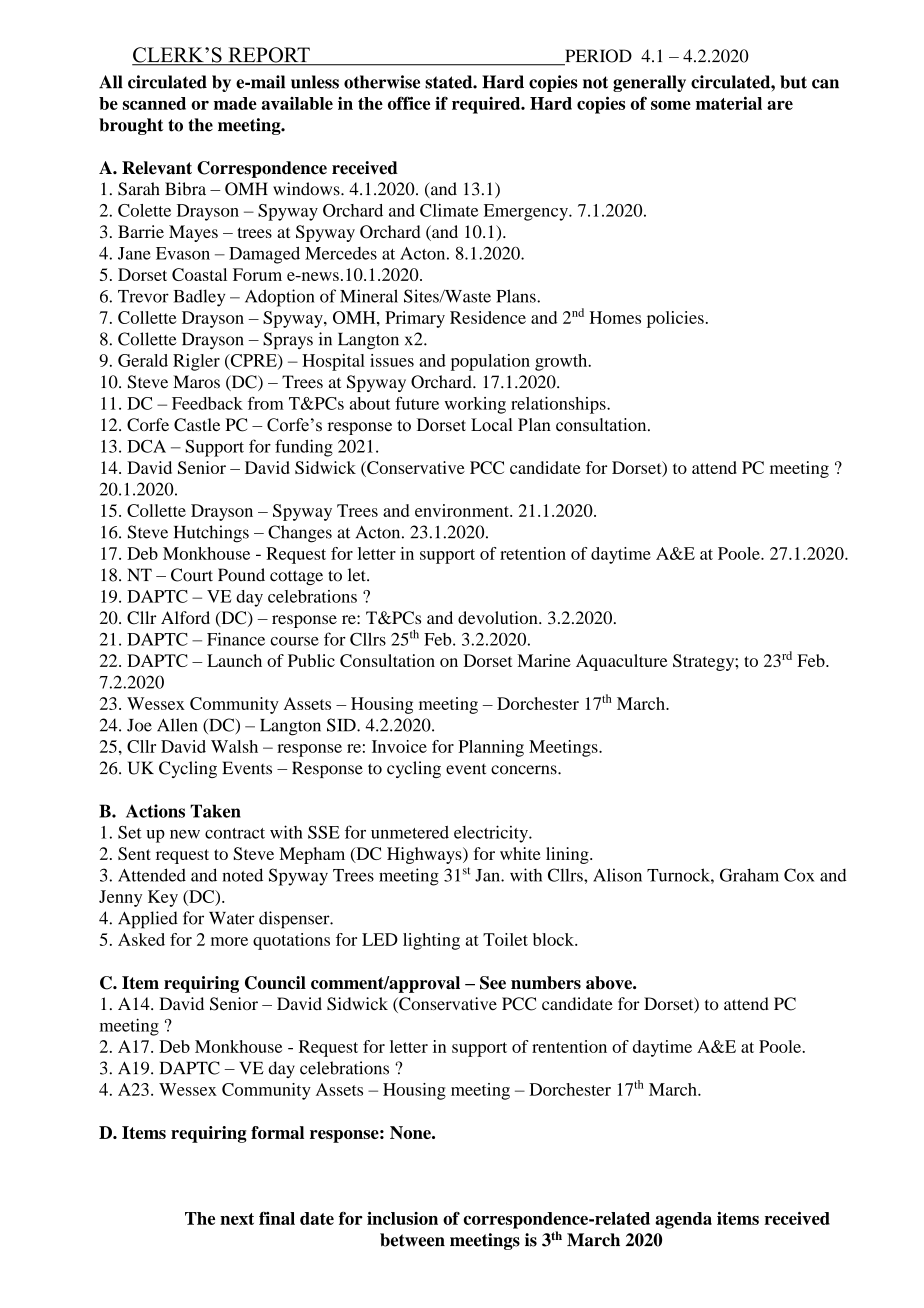  What do you see at coordinates (683, 1220) in the screenshot?
I see `agenda` at bounding box center [683, 1220].
